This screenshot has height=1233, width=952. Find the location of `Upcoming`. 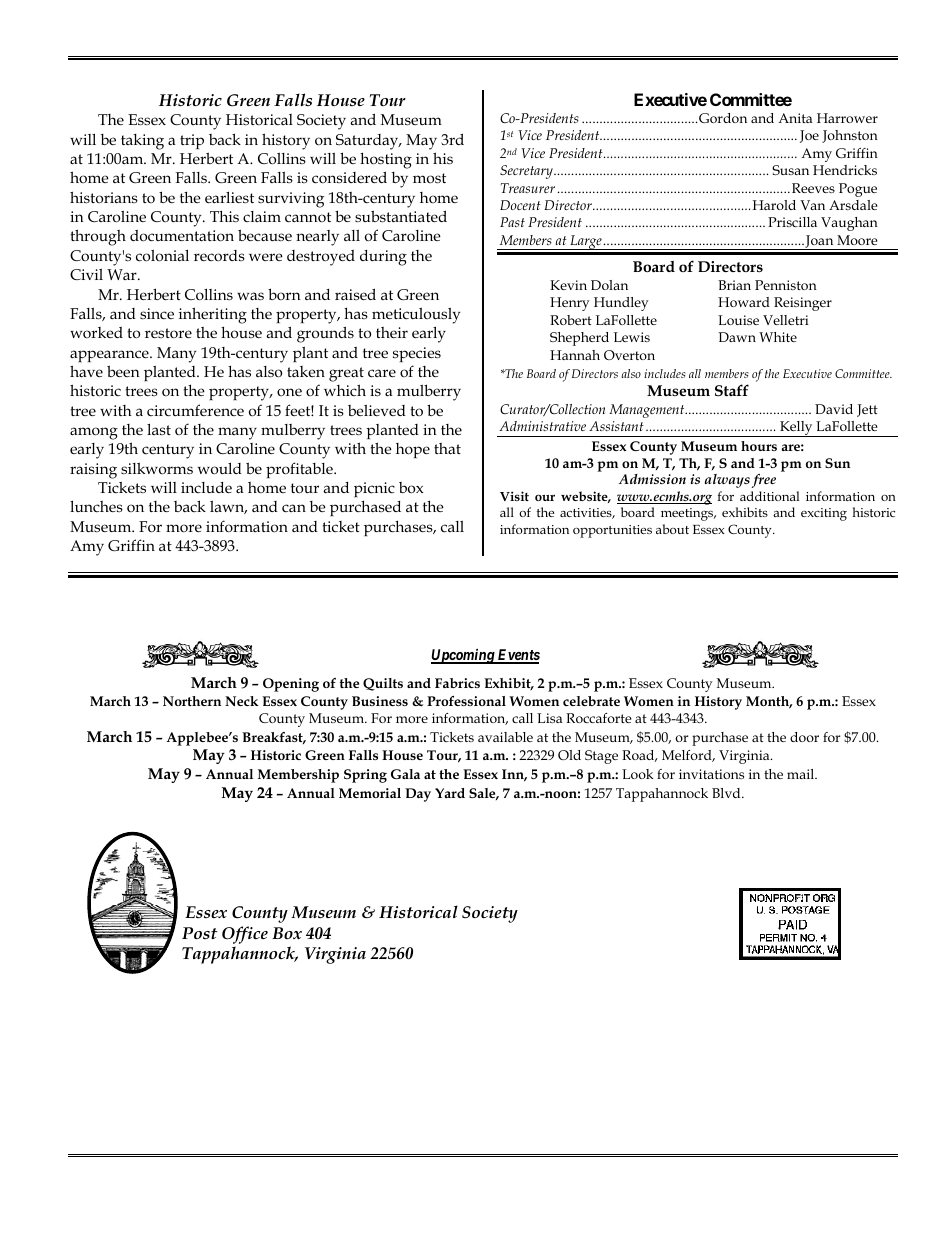

Upcoming is located at coordinates (463, 656).
